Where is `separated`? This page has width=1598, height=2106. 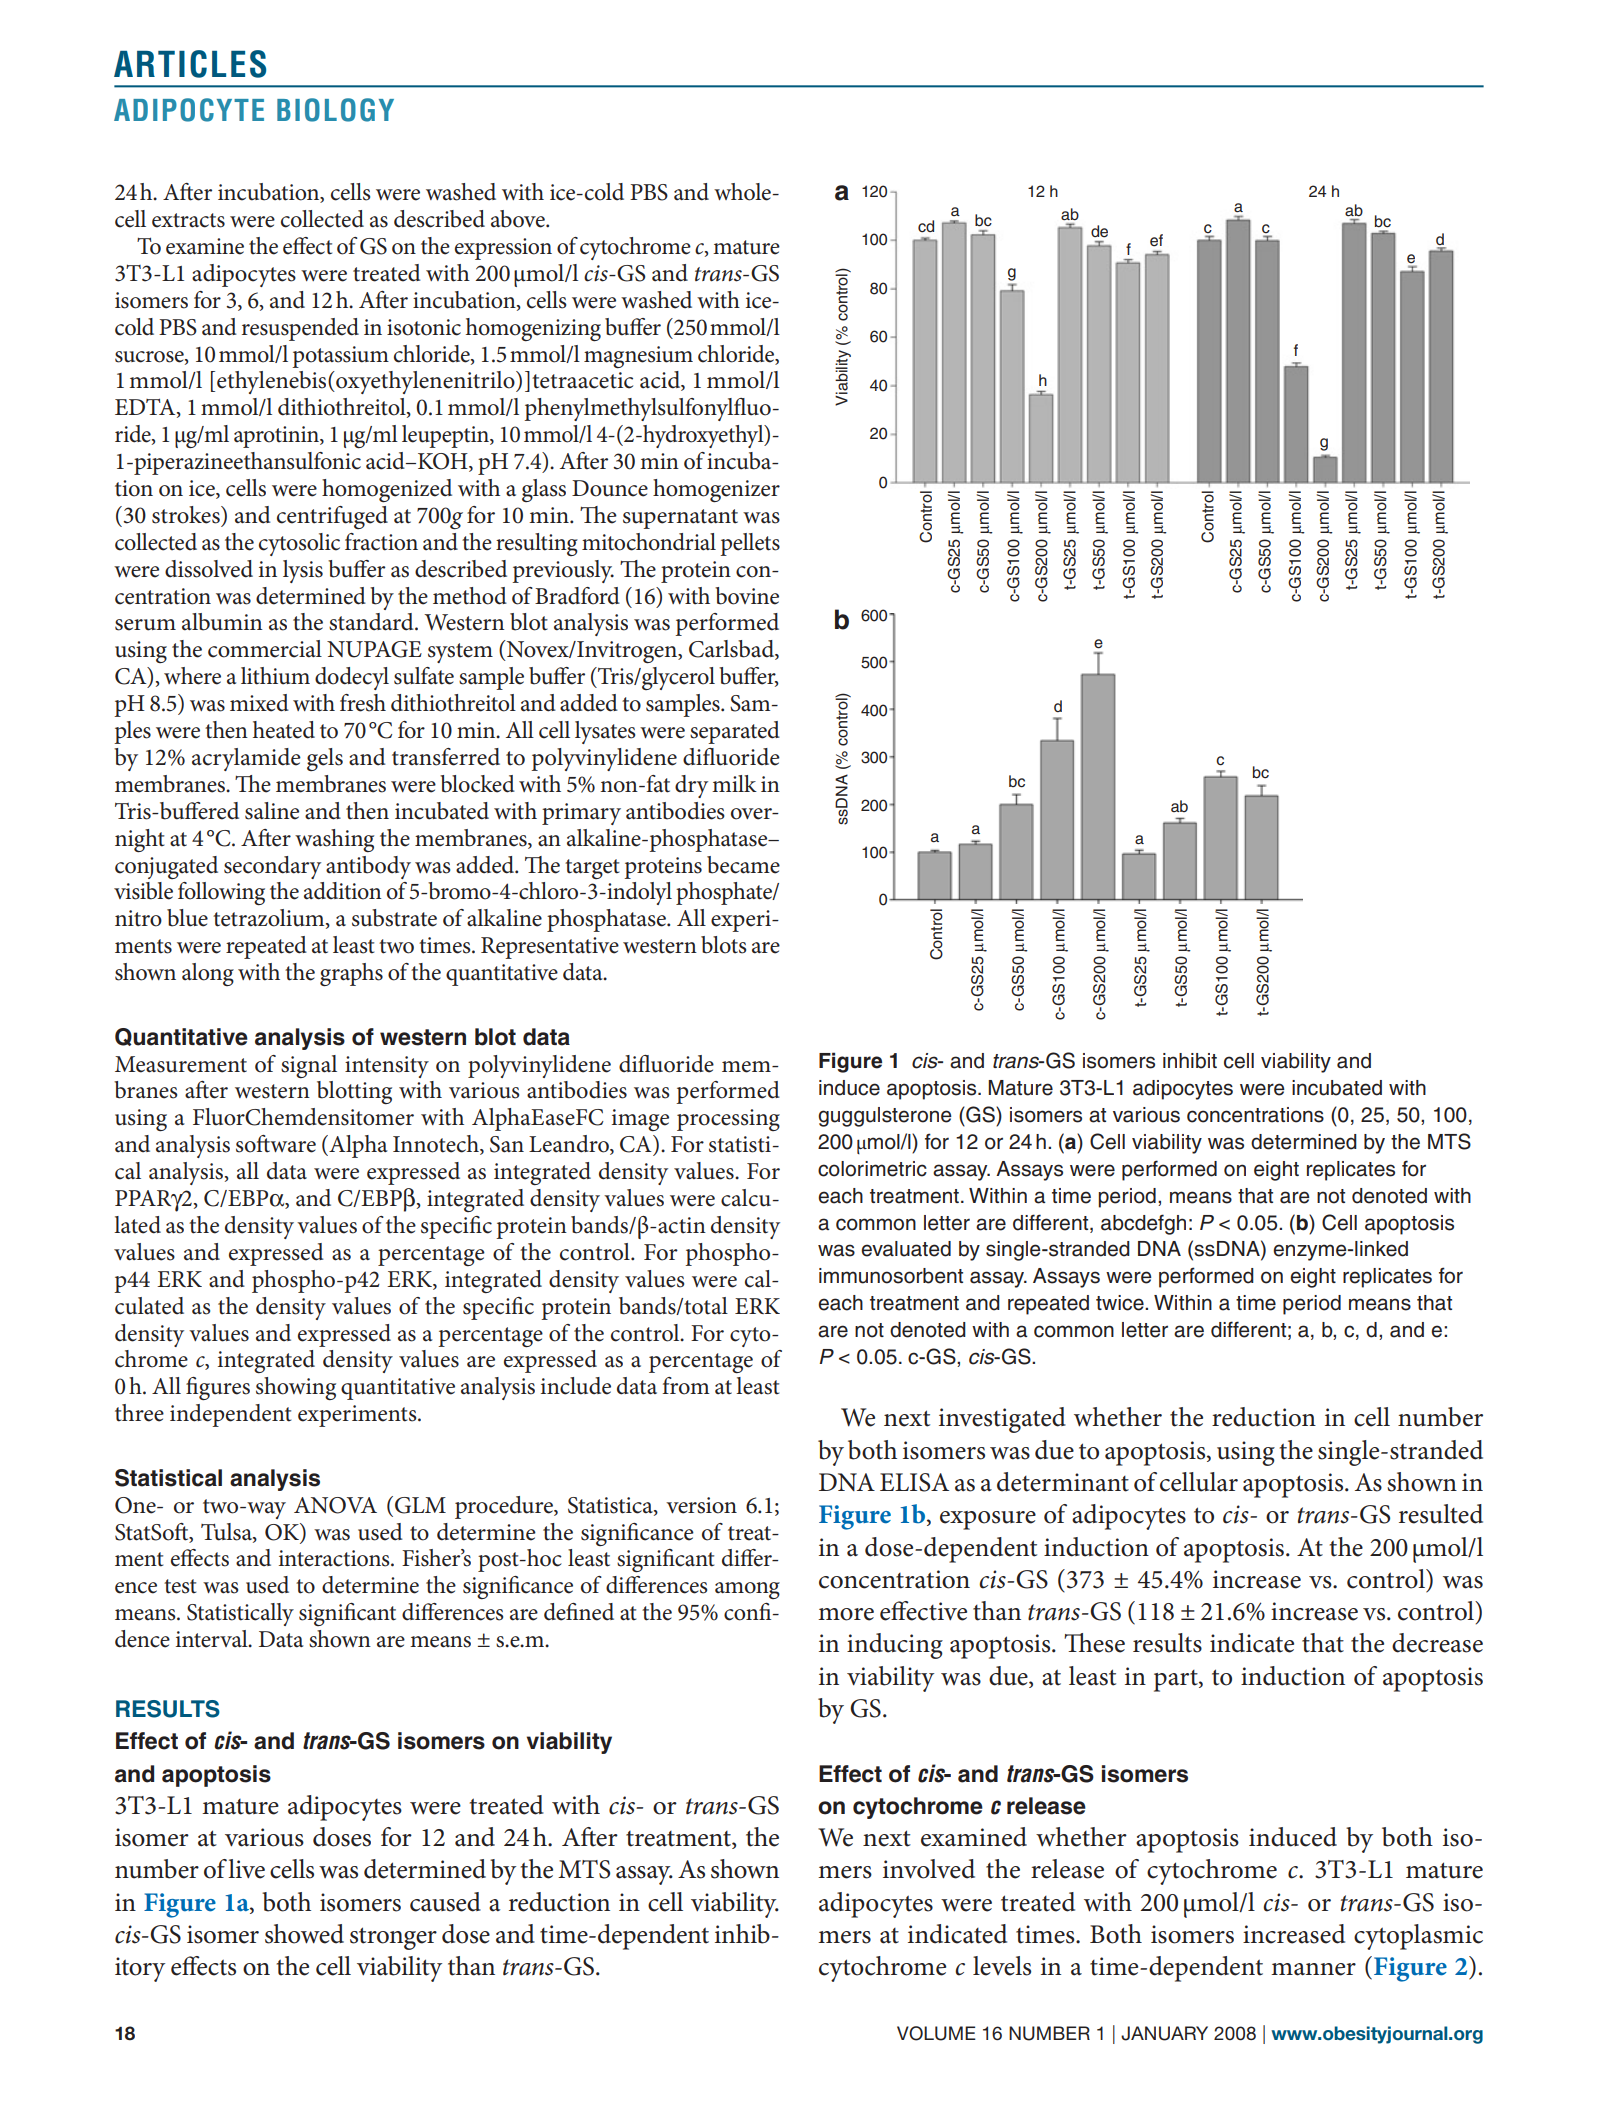 separated is located at coordinates (735, 732).
